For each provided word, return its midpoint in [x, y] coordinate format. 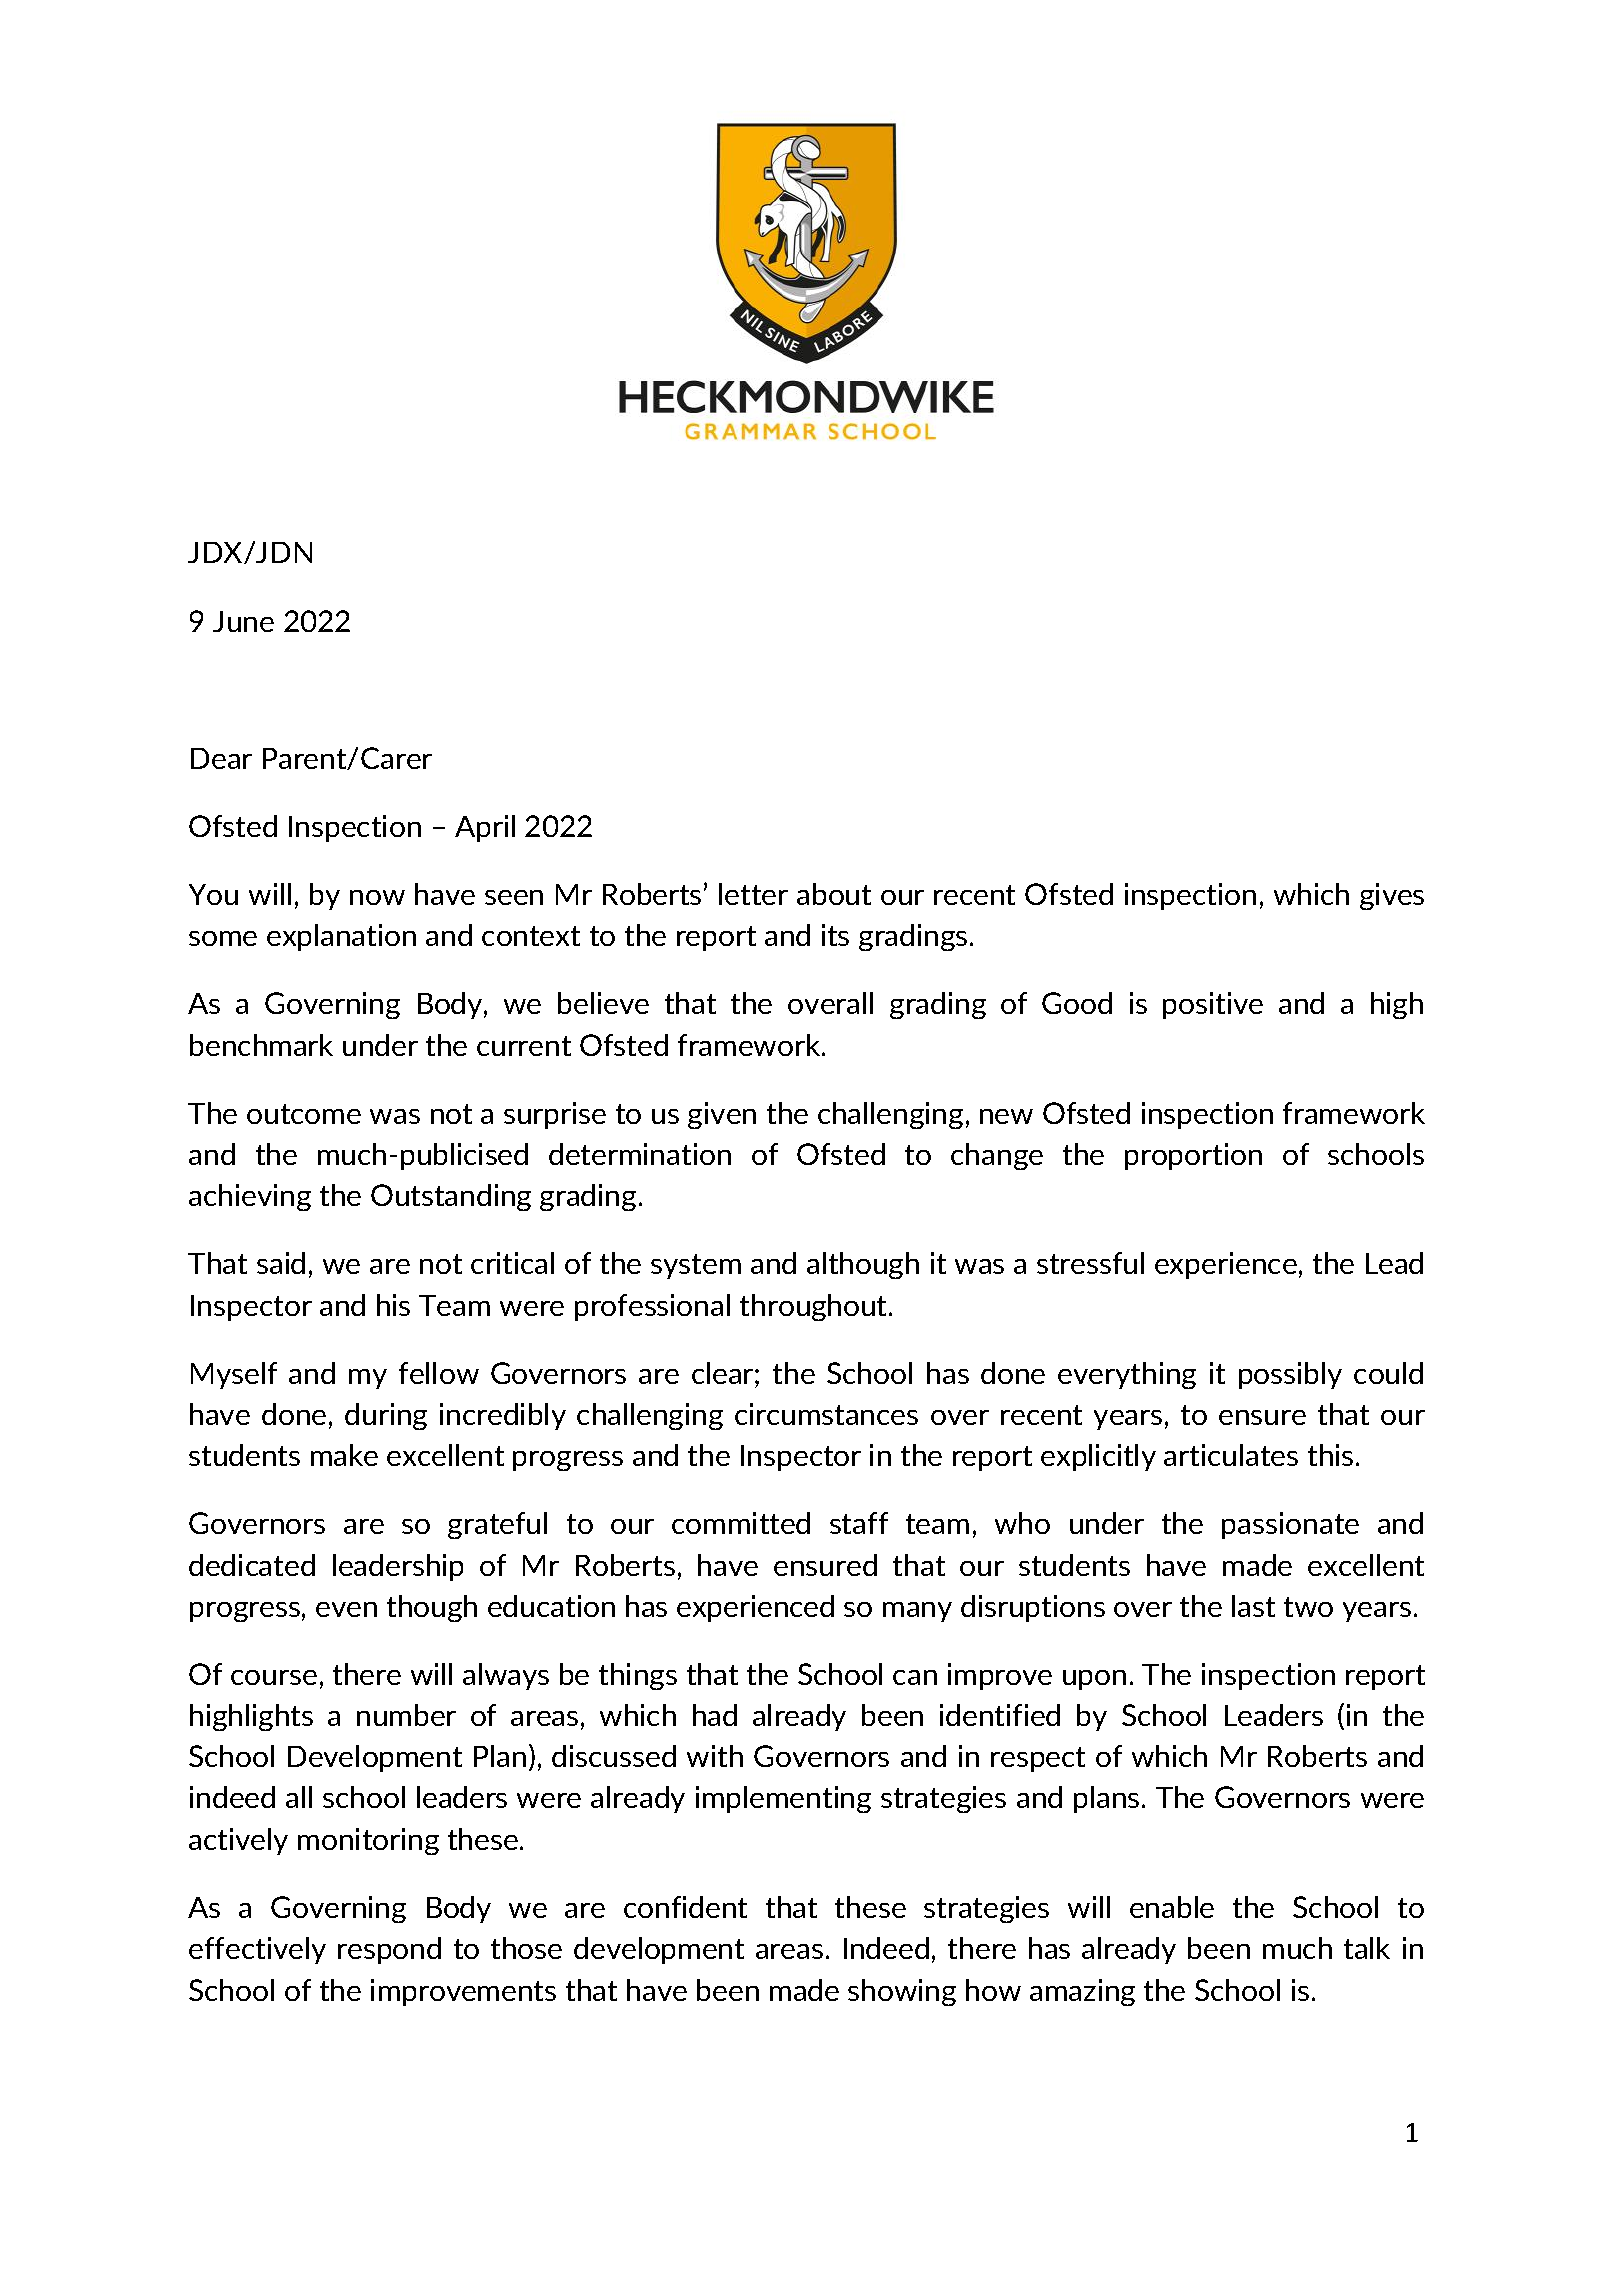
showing [902, 1992]
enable [1172, 1907]
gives [1392, 896]
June [243, 621]
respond [389, 1950]
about [834, 894]
